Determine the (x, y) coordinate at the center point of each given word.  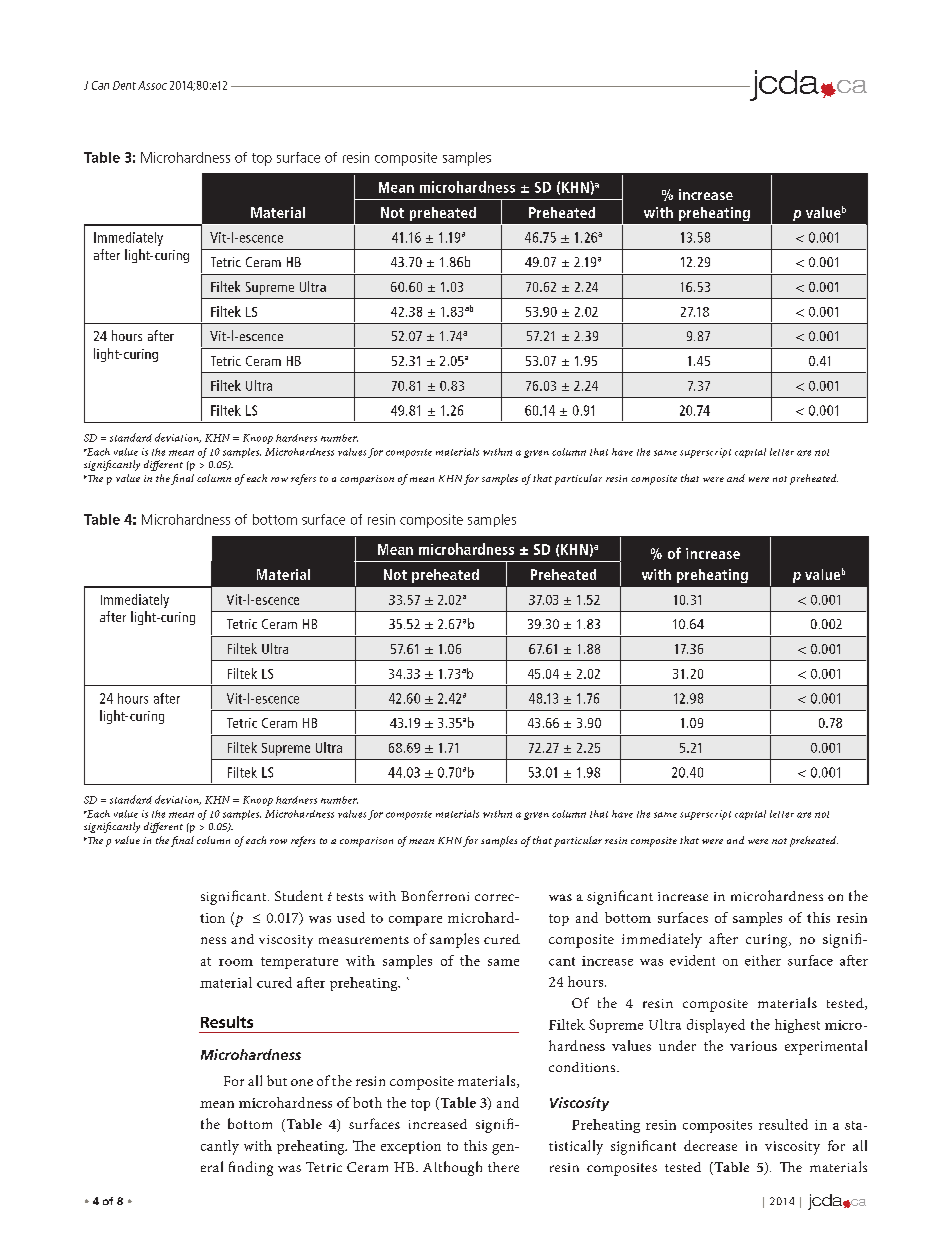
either (763, 960)
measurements (364, 940)
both (367, 1102)
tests (350, 897)
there (503, 1167)
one (302, 1082)
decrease (710, 1145)
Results (227, 1022)
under (677, 1045)
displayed (716, 1026)
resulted (783, 1124)
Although (452, 1168)
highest (797, 1026)
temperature (299, 963)
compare (415, 921)
